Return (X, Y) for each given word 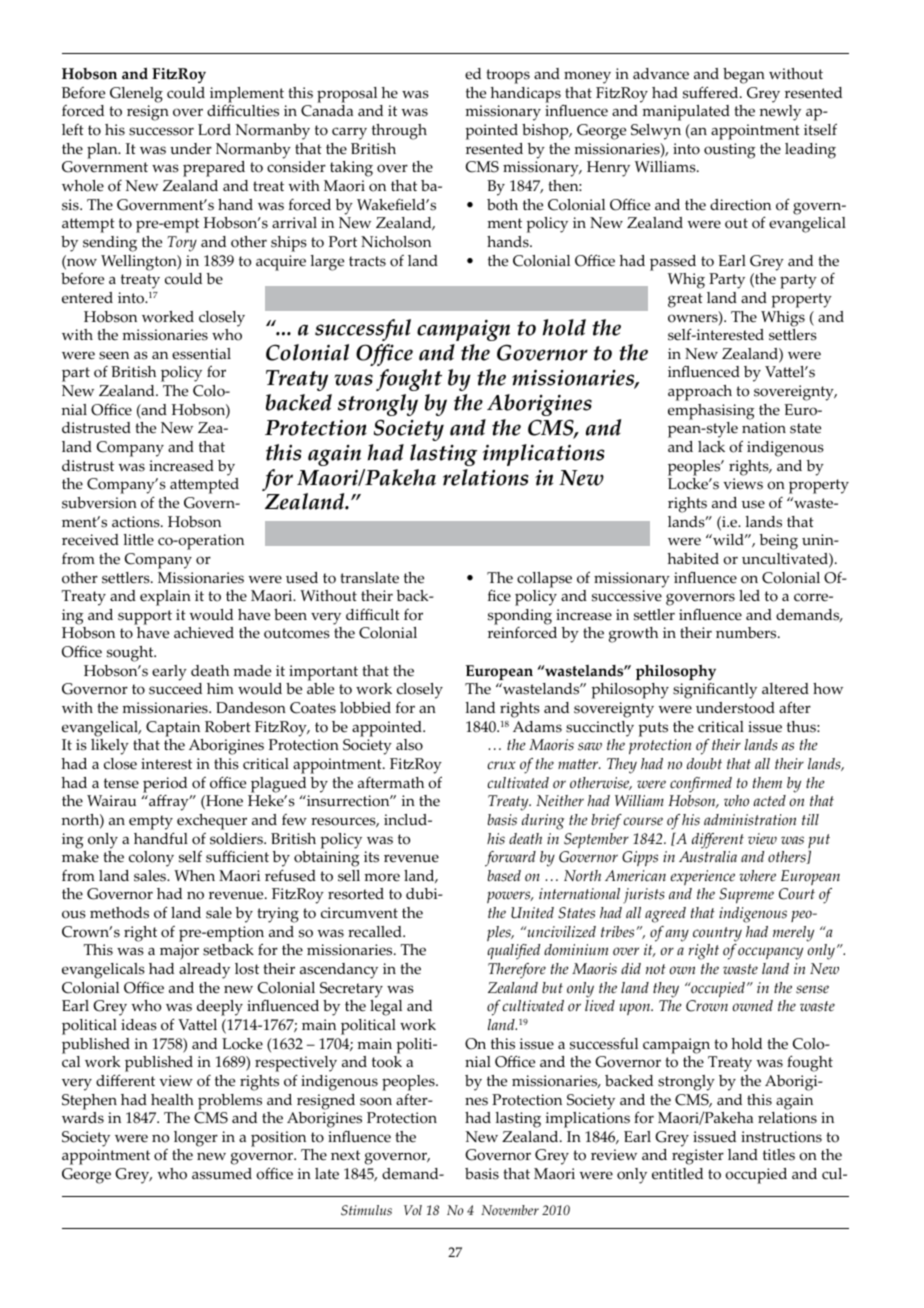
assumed (222, 1174)
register (698, 1157)
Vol (413, 1210)
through (399, 132)
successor (161, 131)
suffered (712, 92)
